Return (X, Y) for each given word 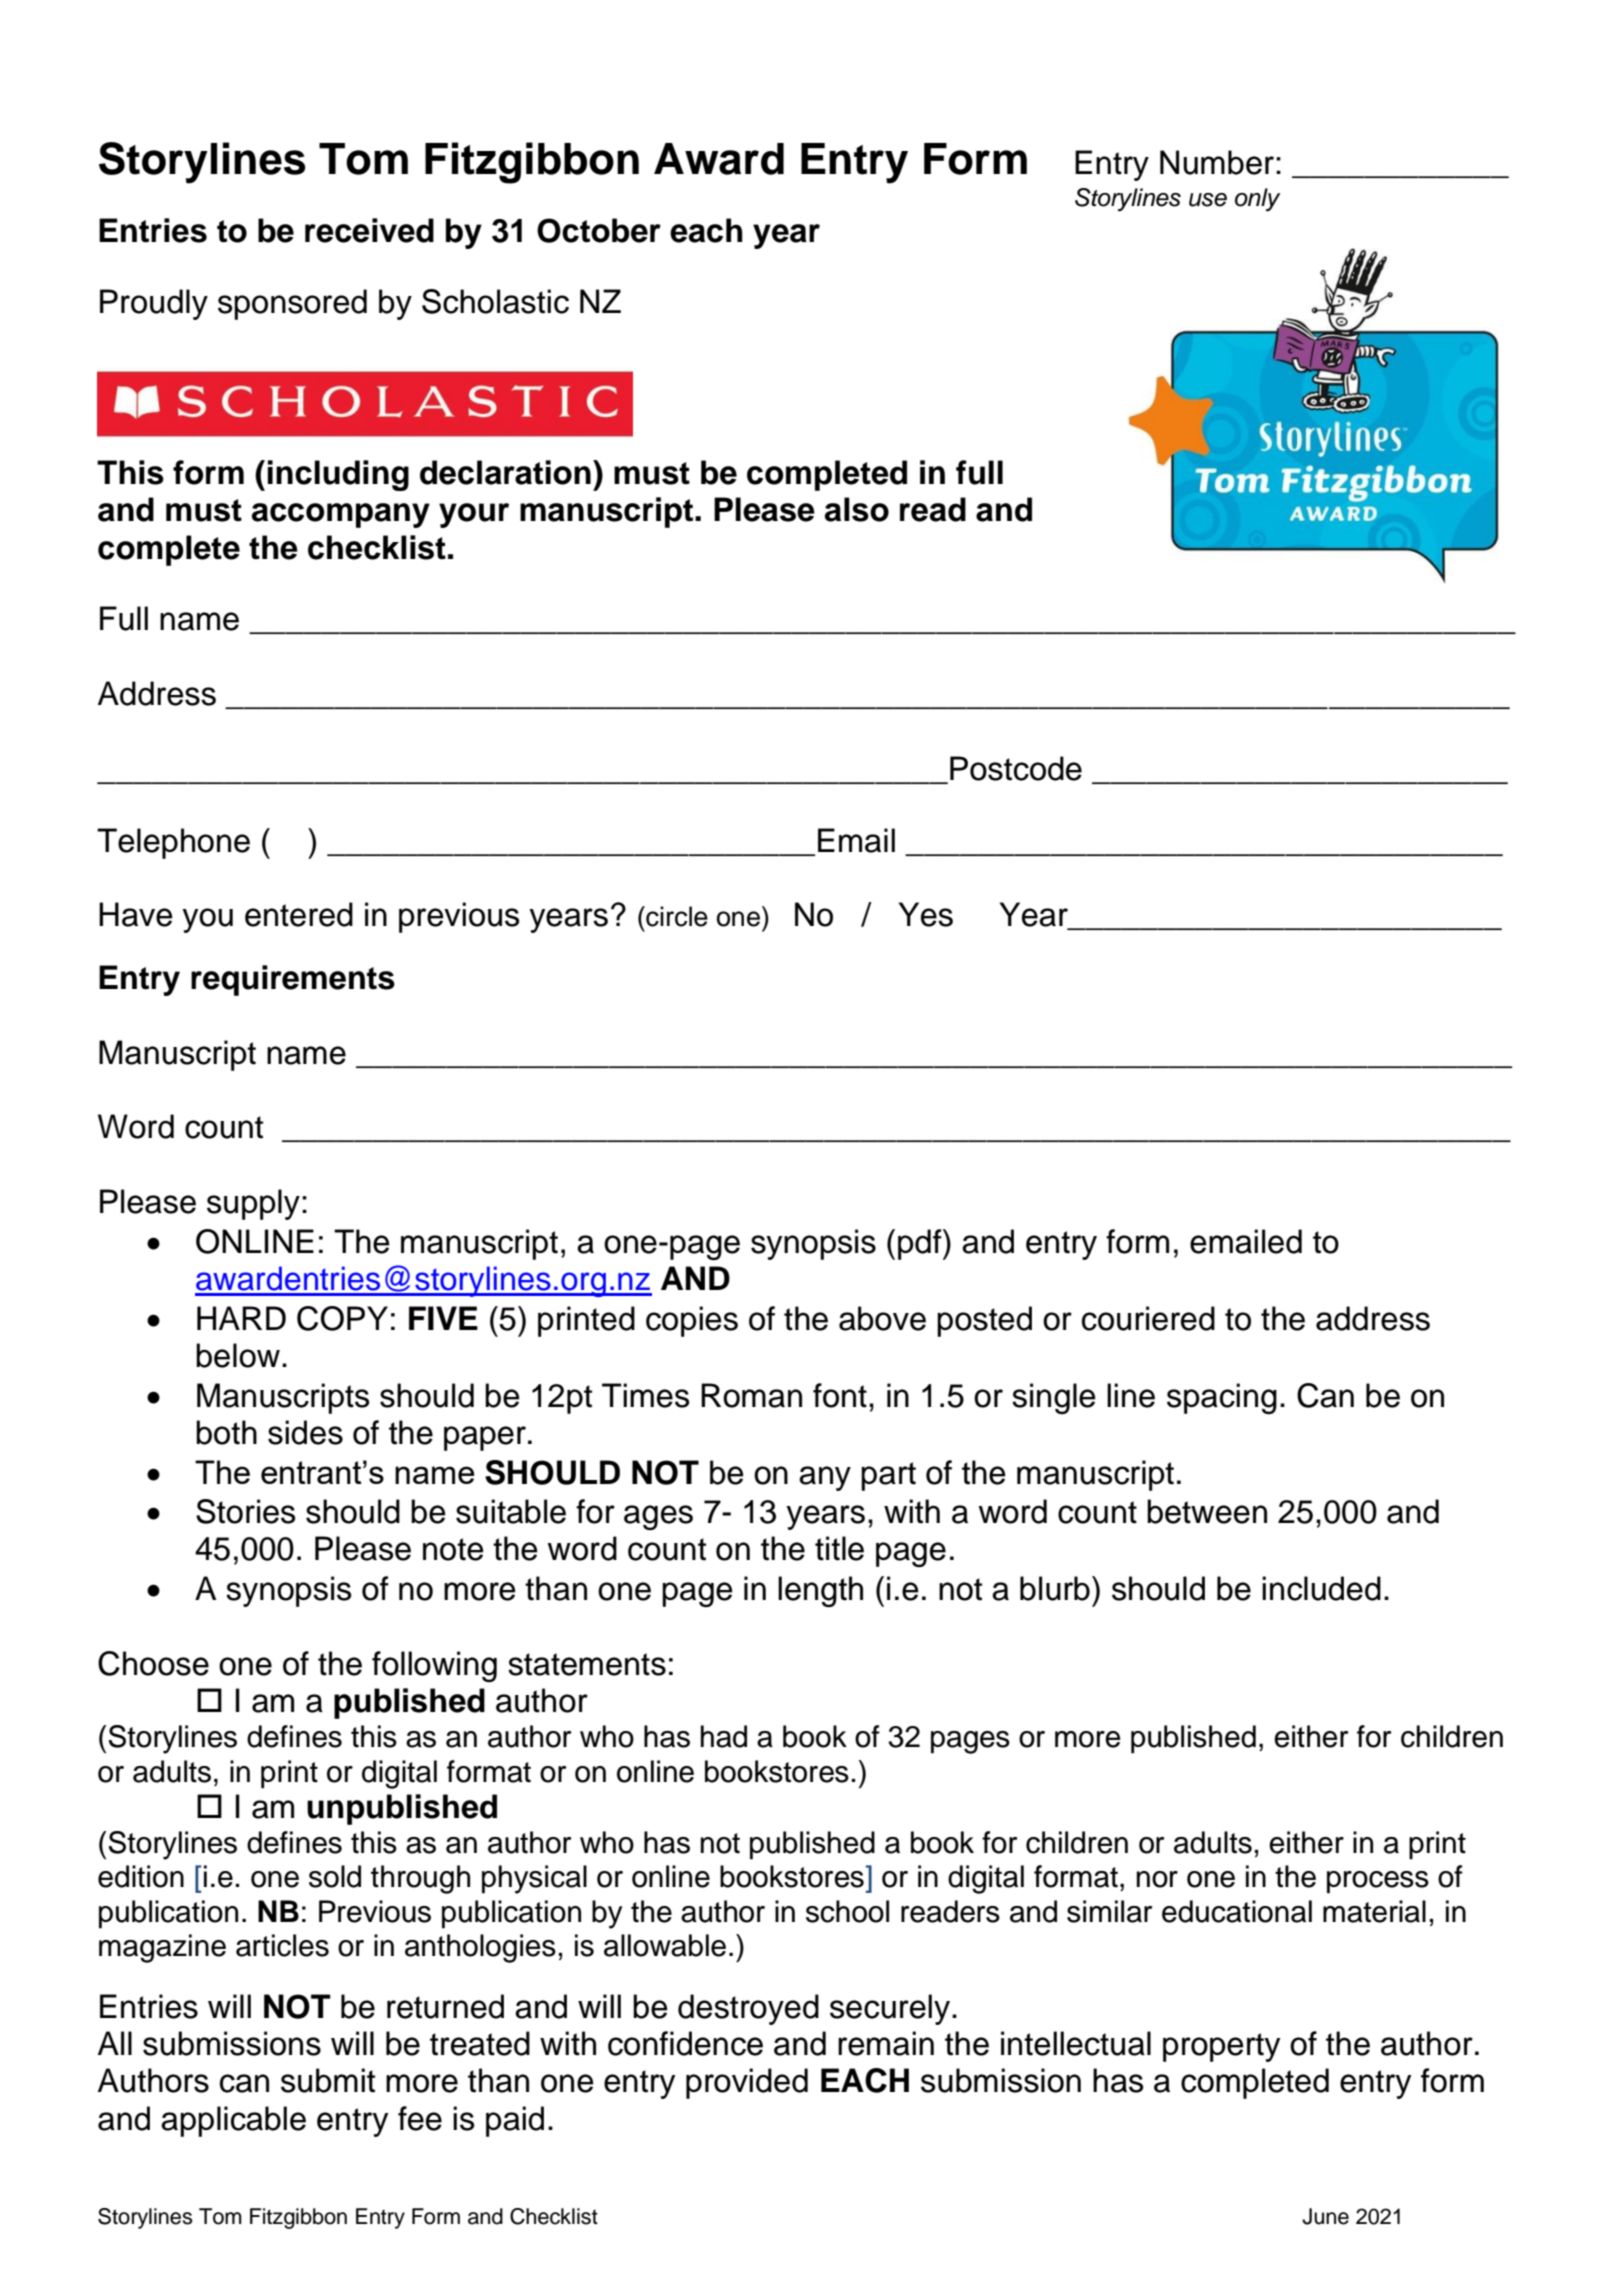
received (369, 230)
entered (299, 914)
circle (676, 916)
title (839, 1548)
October (599, 230)
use (1208, 200)
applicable (233, 2121)
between (1207, 1511)
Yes (926, 914)
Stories (245, 1511)
